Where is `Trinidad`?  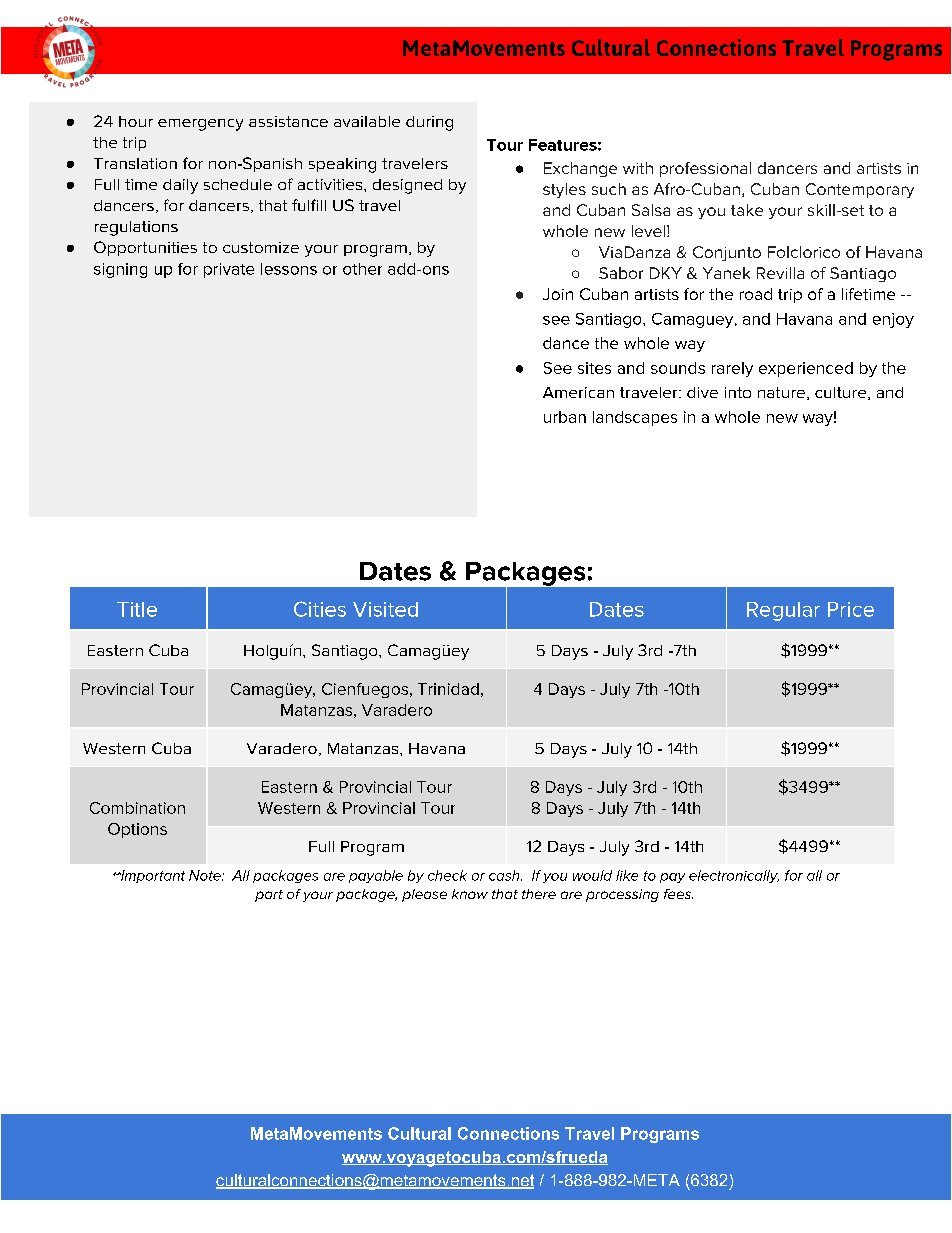
Trinidad is located at coordinates (448, 689).
